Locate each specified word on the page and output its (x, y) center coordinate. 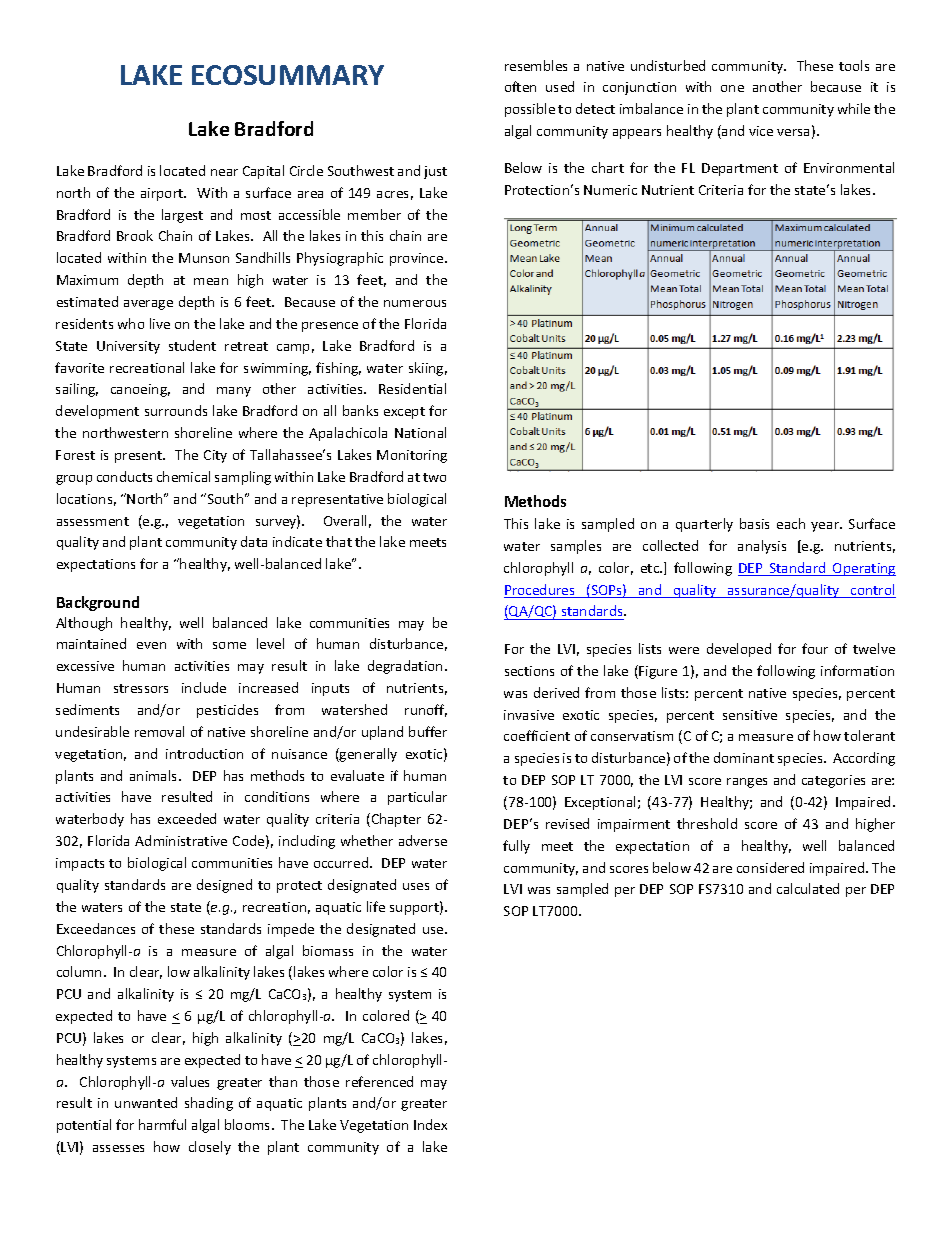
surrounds (176, 410)
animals (155, 775)
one (732, 88)
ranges (747, 783)
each (791, 523)
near (224, 172)
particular (417, 798)
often (520, 86)
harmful (162, 1124)
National (420, 432)
